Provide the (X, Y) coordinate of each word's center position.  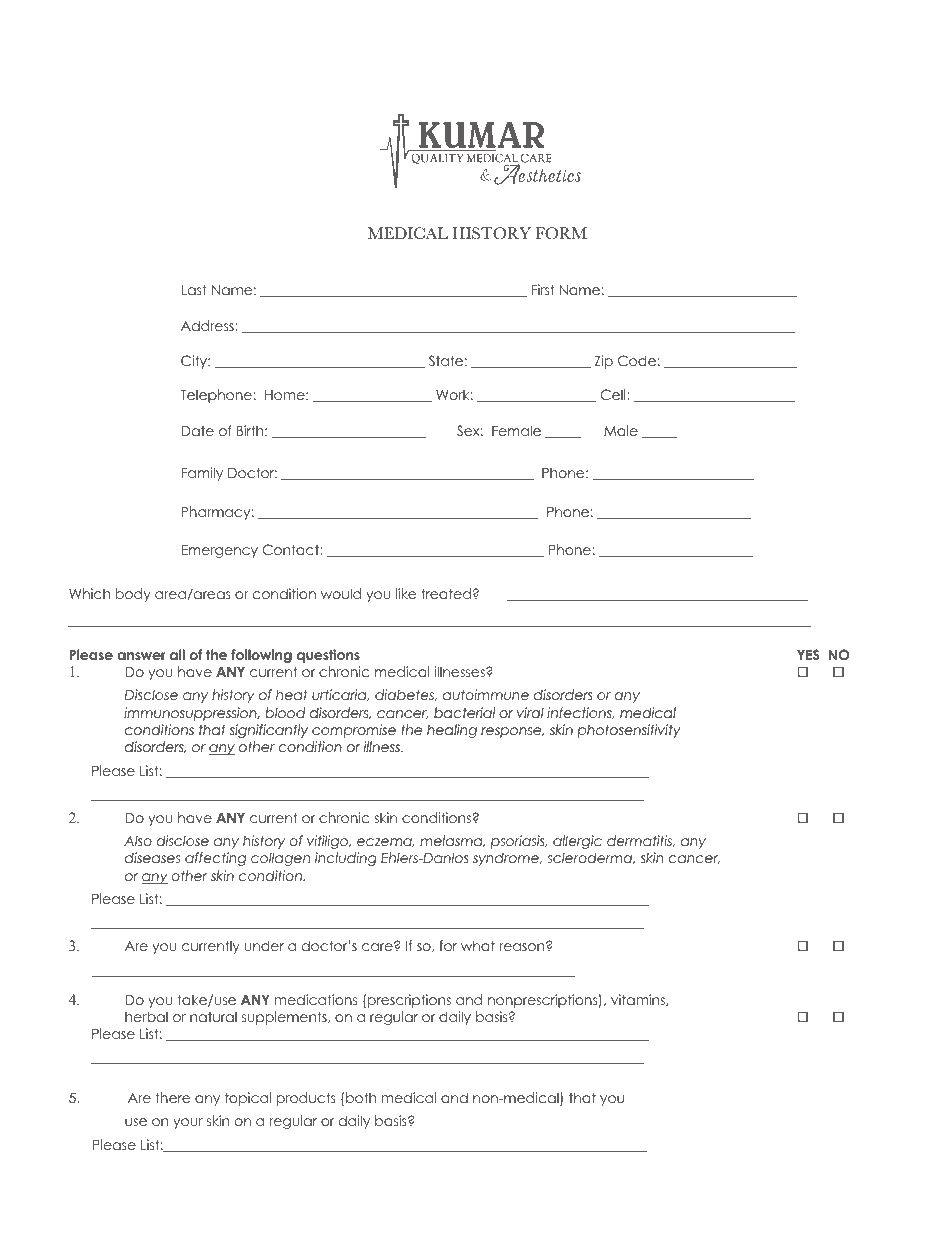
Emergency (219, 551)
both (361, 1097)
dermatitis (641, 841)
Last (194, 289)
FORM (561, 233)
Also (138, 840)
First (542, 289)
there (173, 1097)
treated (446, 593)
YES (808, 654)
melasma (452, 841)
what (478, 945)
